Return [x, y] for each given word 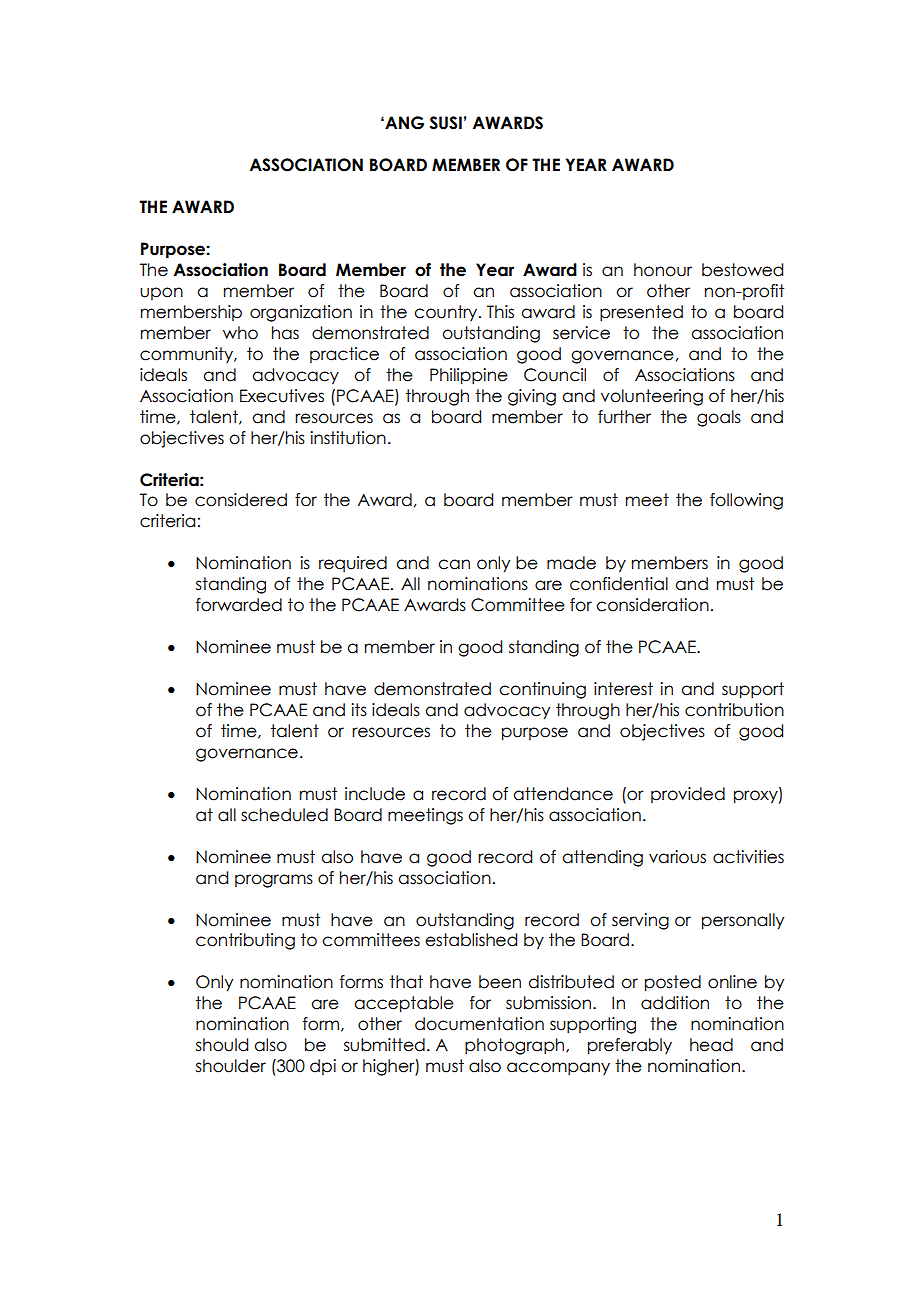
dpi [323, 1067]
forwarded [239, 605]
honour [663, 270]
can [454, 564]
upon [161, 293]
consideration [652, 605]
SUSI [446, 123]
